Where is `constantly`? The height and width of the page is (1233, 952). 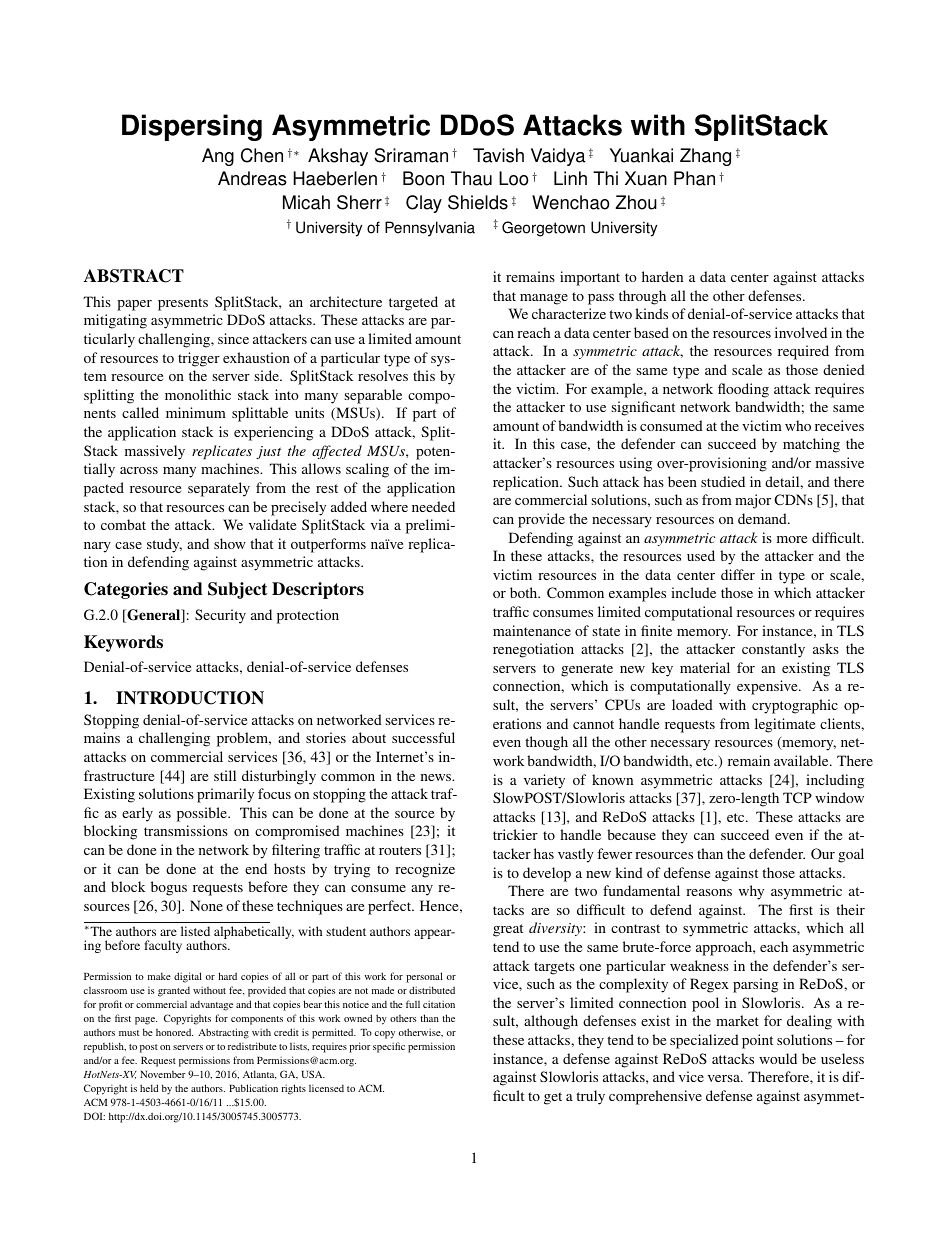 constantly is located at coordinates (773, 650).
